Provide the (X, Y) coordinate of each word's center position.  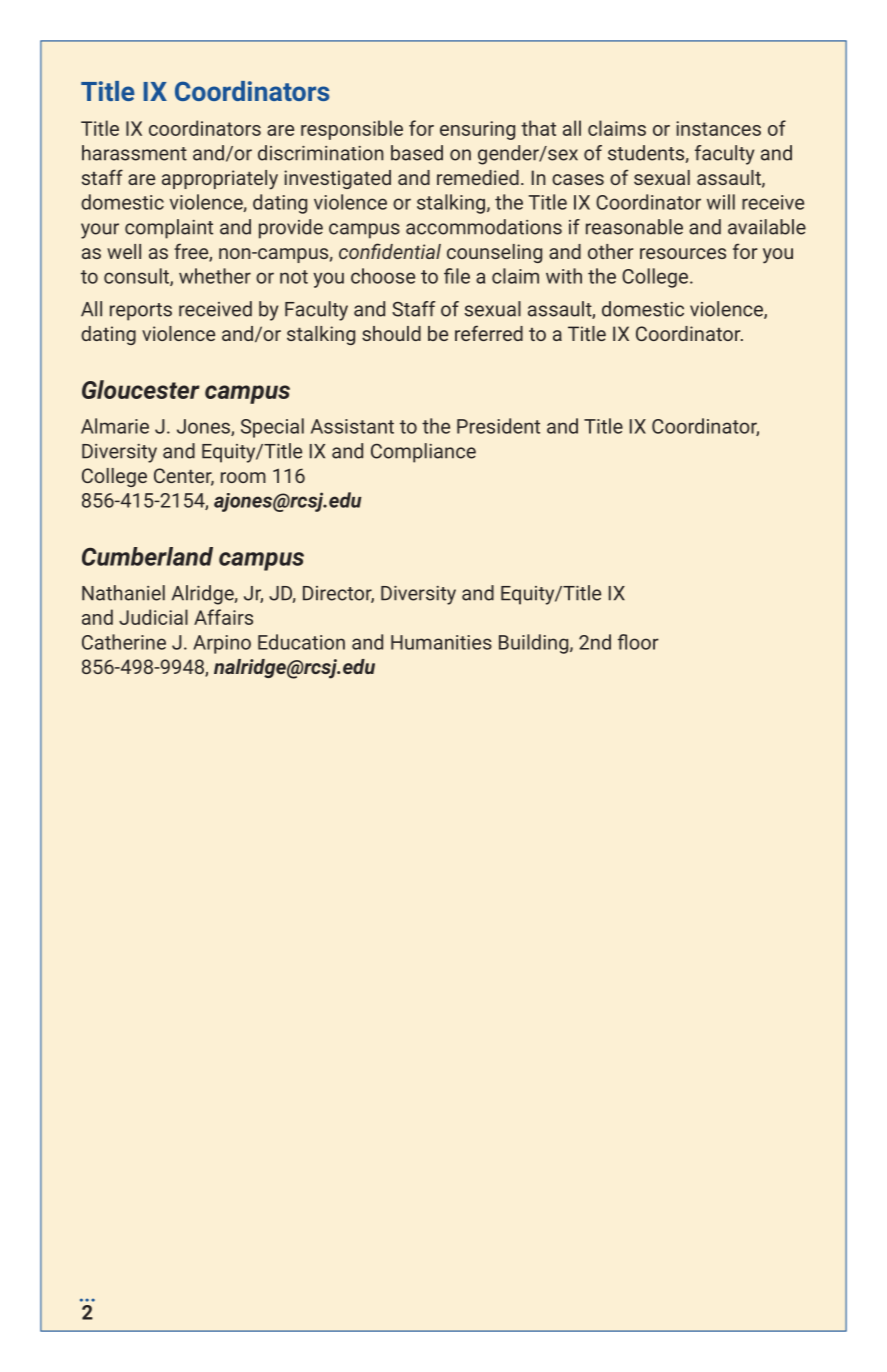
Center (184, 477)
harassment (134, 153)
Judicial (153, 617)
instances (718, 128)
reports (141, 312)
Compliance (423, 453)
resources (683, 253)
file (457, 276)
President (498, 426)
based (417, 153)
